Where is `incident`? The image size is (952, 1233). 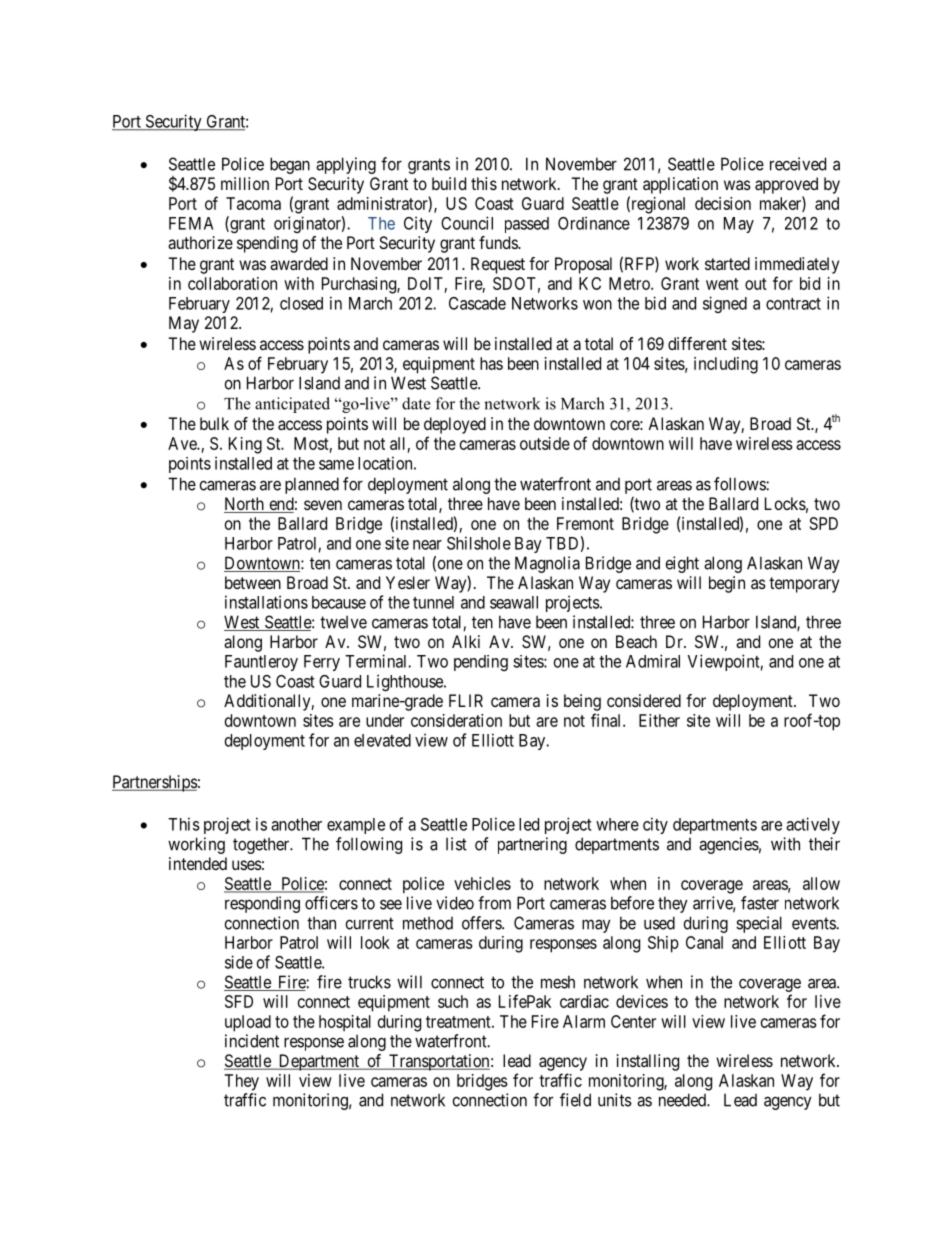 incident is located at coordinates (252, 1041).
